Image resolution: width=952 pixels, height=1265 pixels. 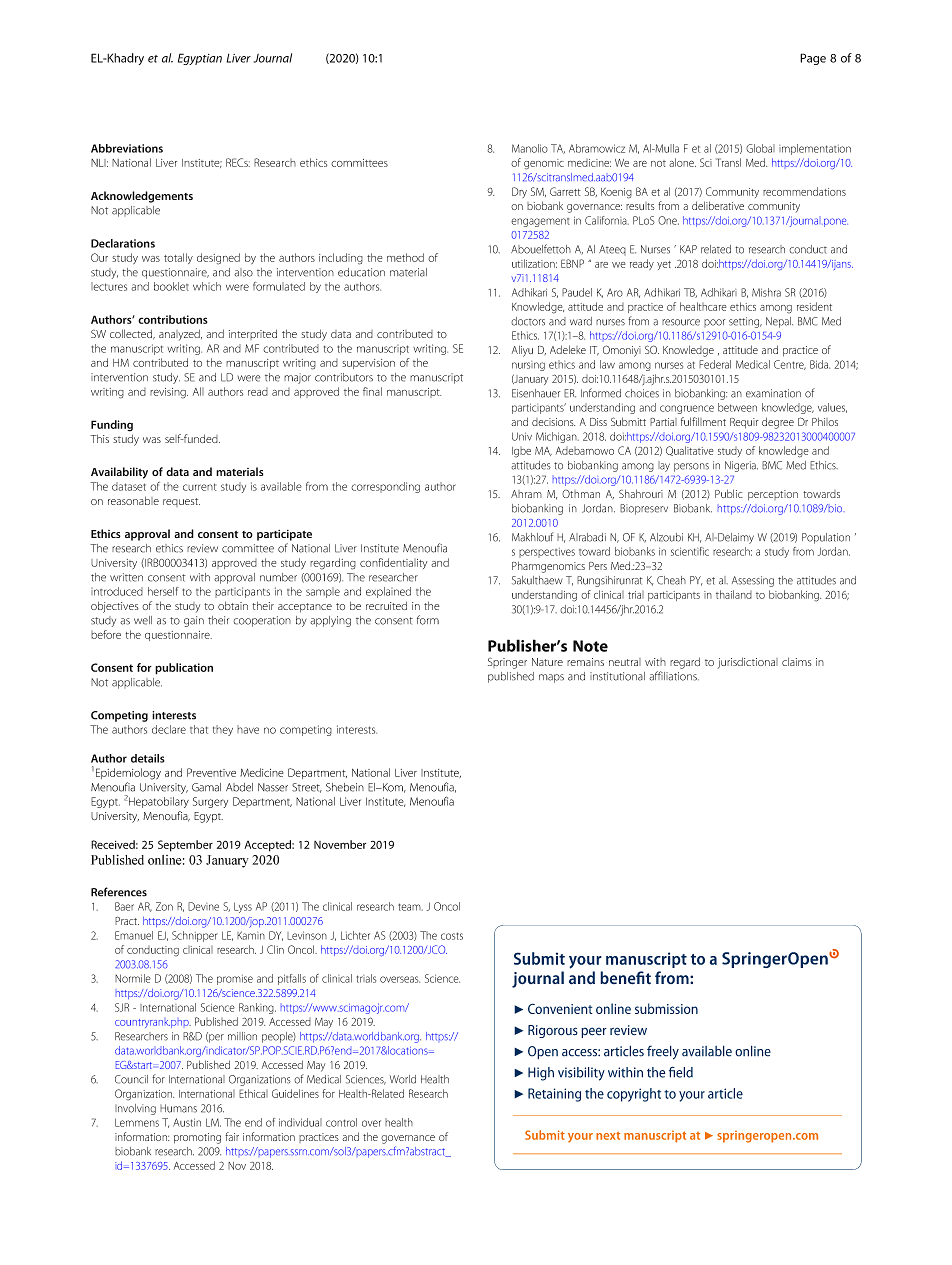 I want to click on thailand, so click(x=734, y=594).
